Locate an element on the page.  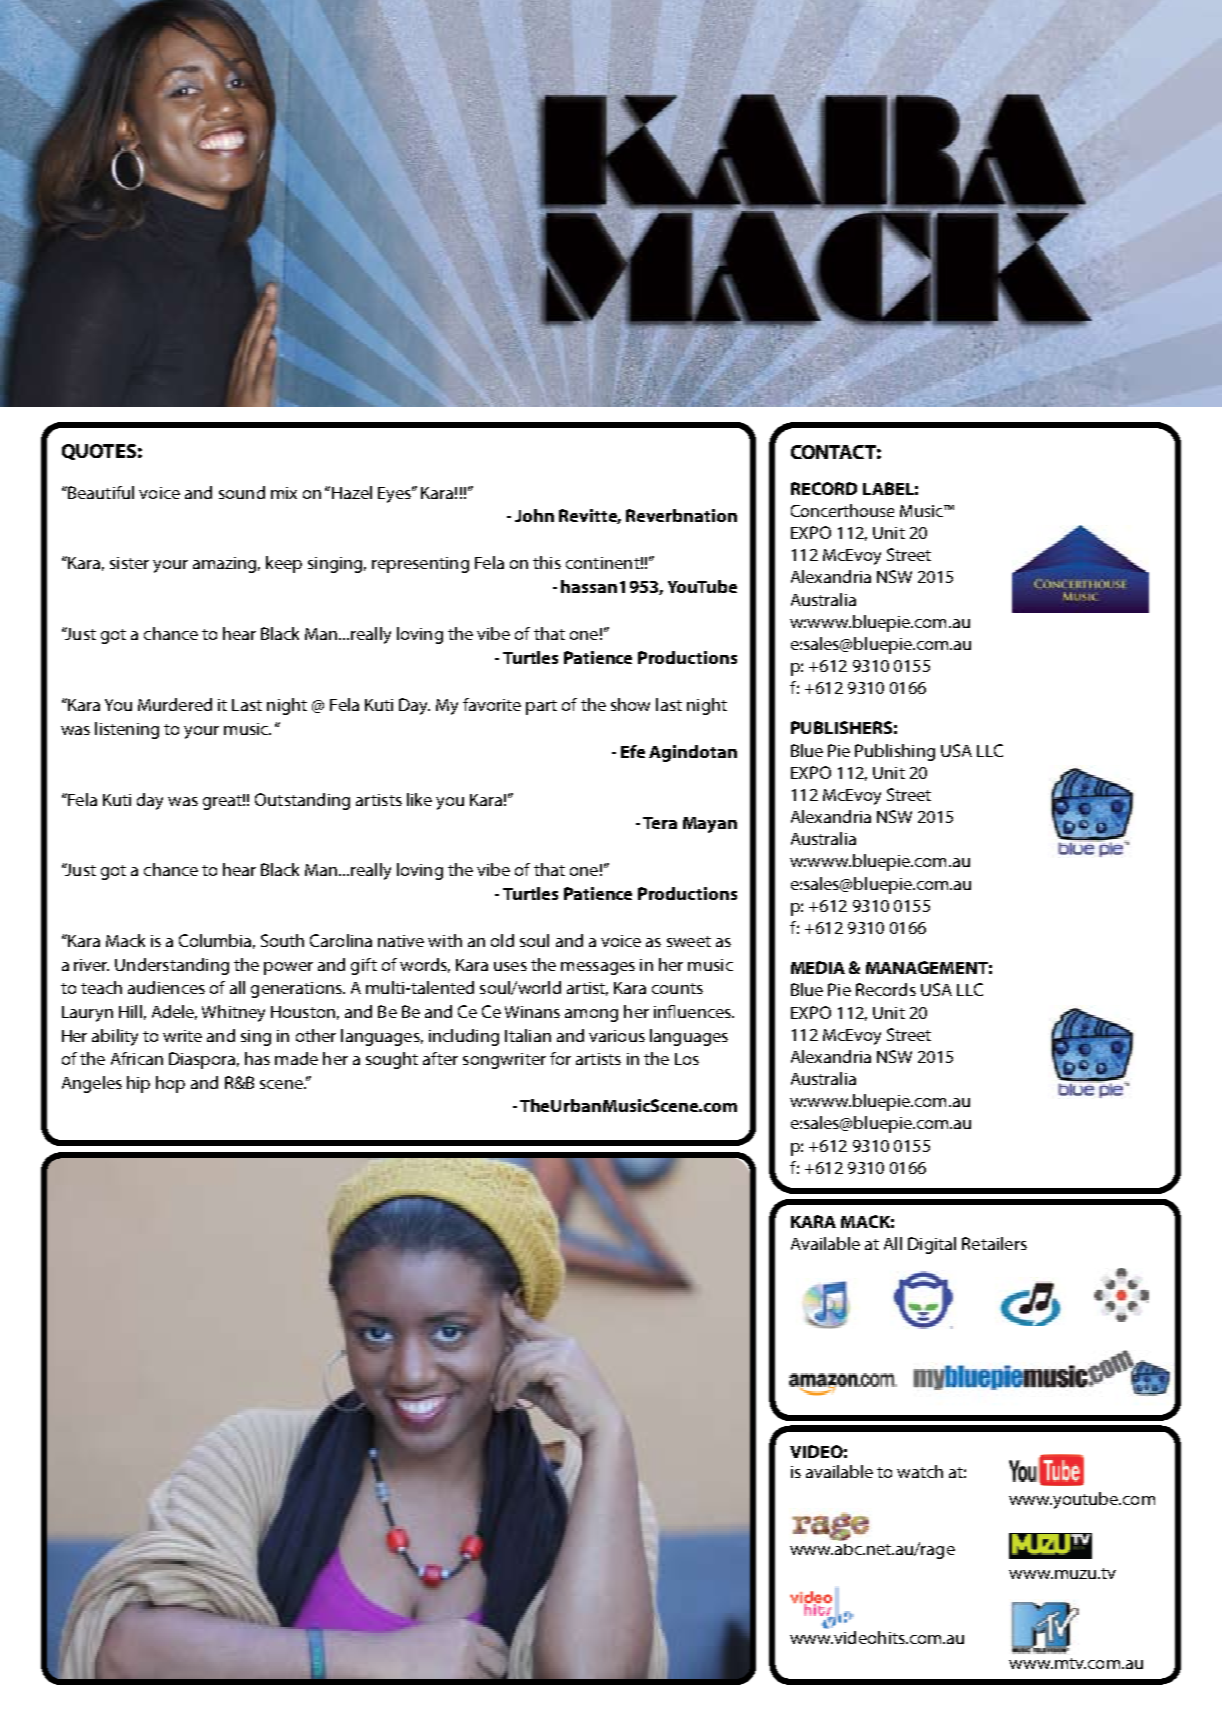
sound is located at coordinates (242, 492).
